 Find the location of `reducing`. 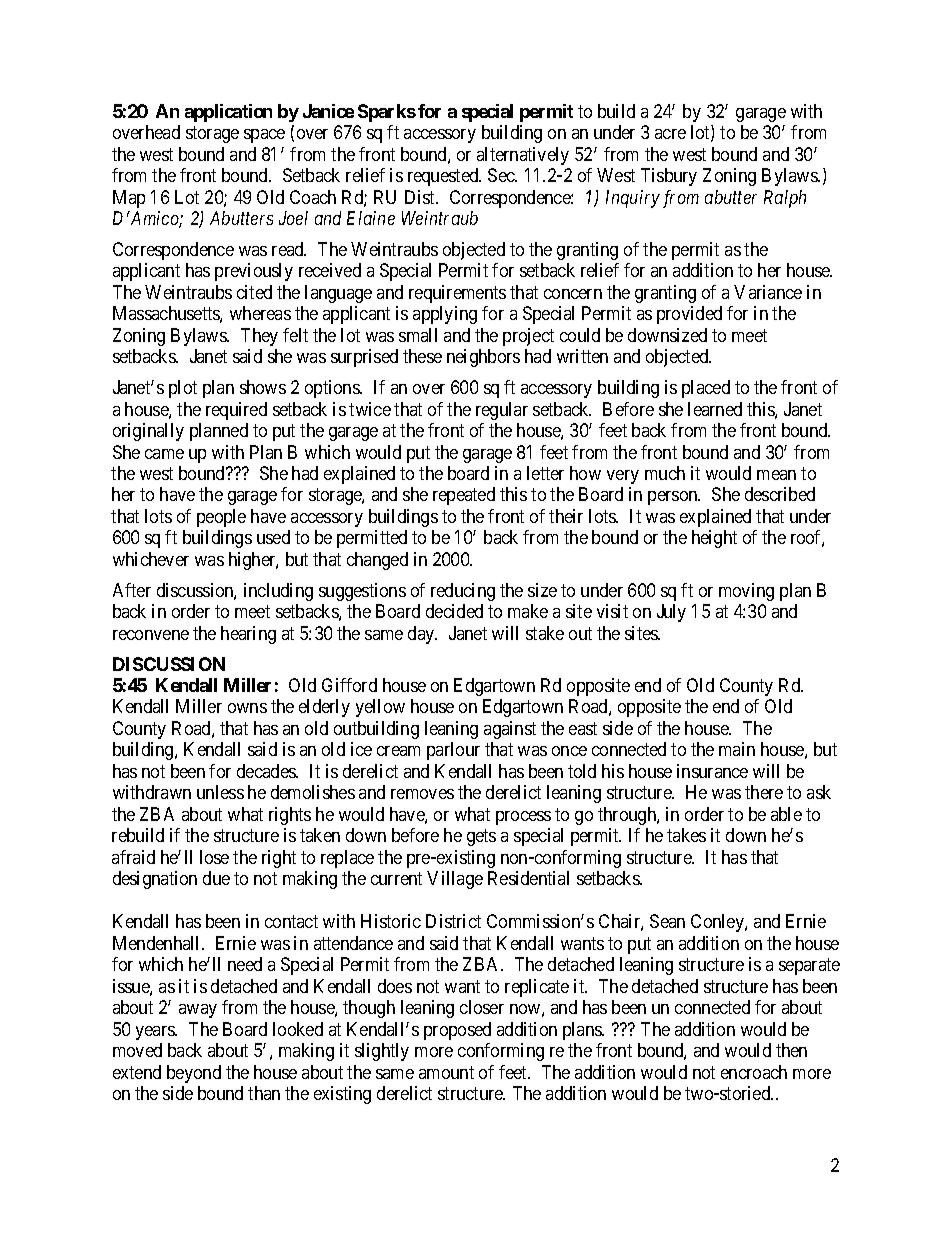

reducing is located at coordinates (463, 592).
